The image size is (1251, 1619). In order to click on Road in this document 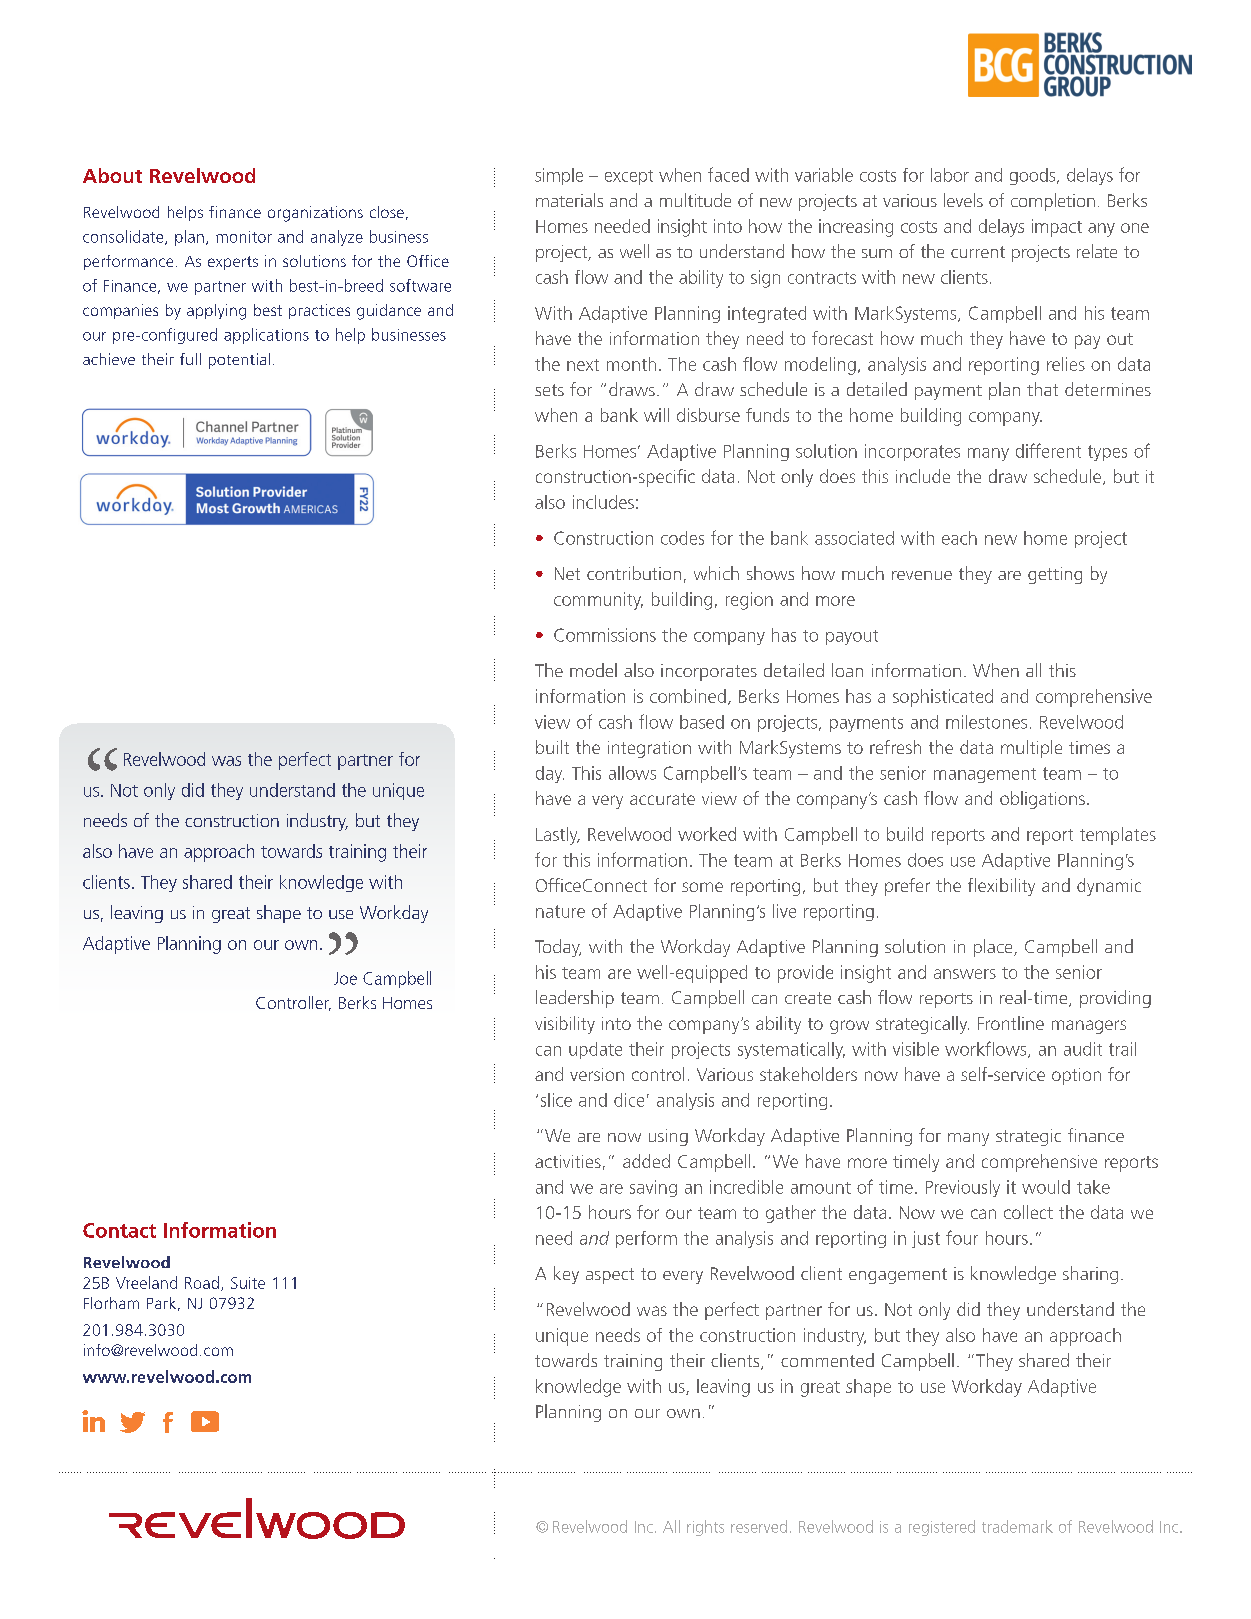, I will do `click(202, 1282)`.
